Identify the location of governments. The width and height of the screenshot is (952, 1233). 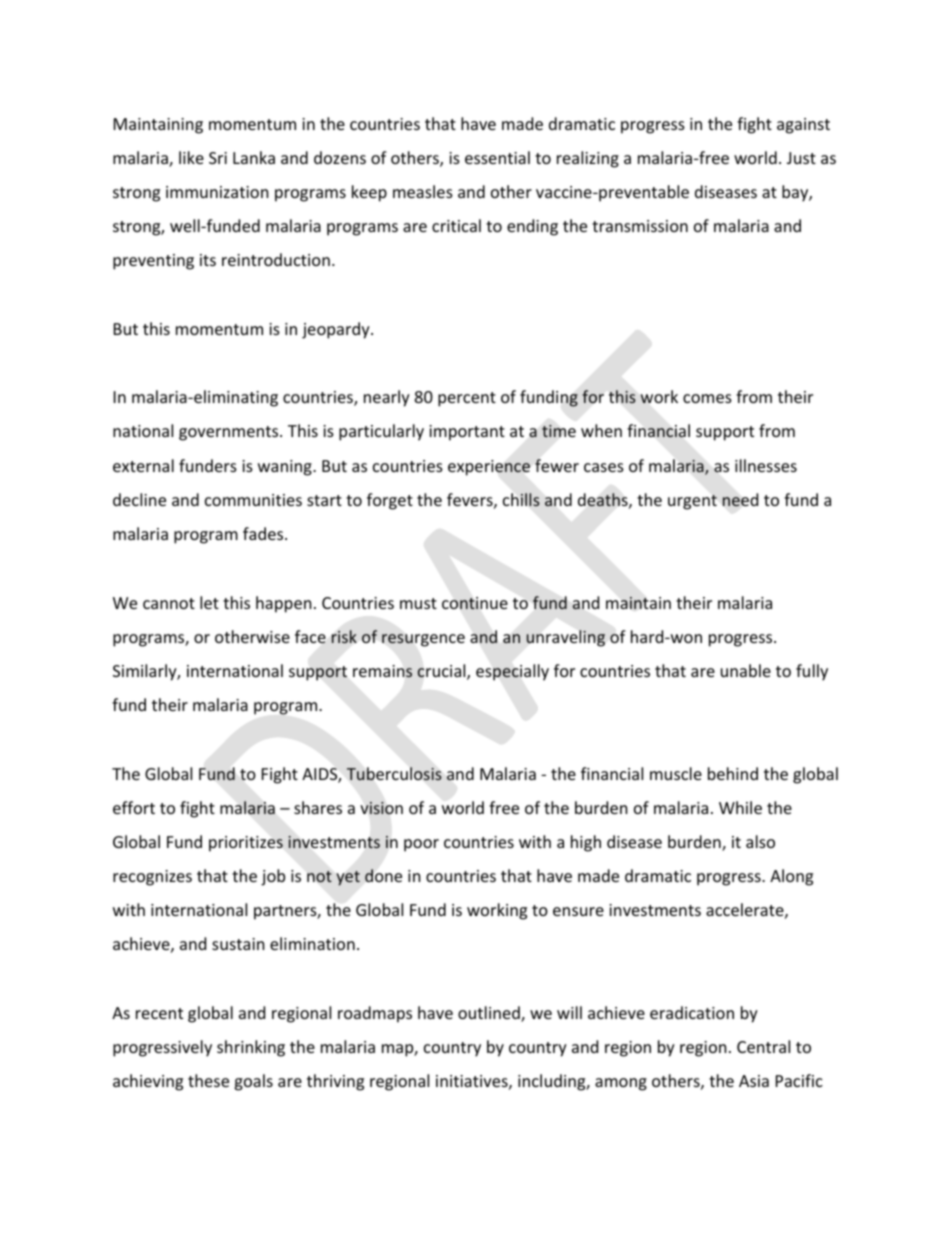
(230, 433).
